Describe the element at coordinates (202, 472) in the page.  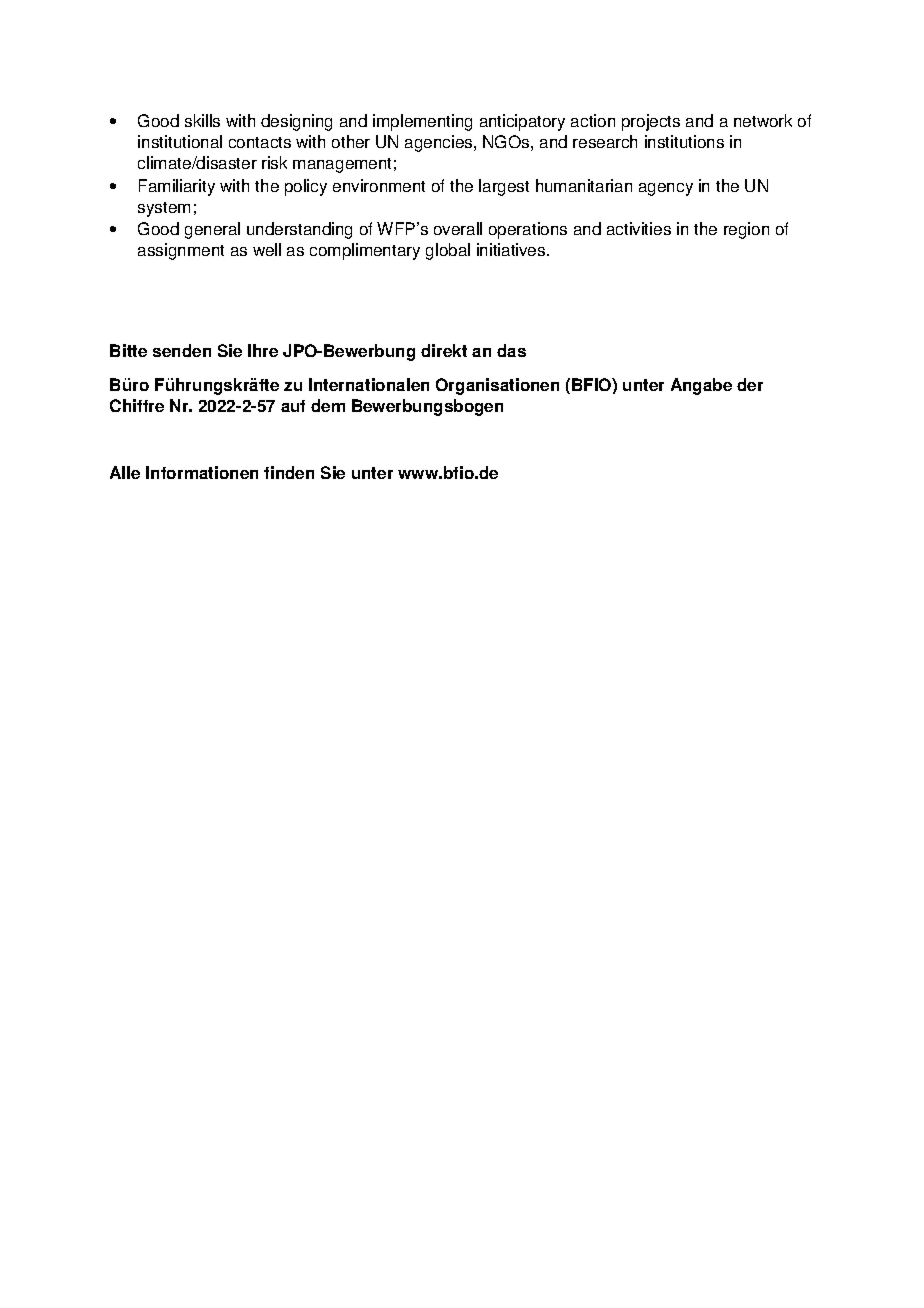
I see `Informationen` at that location.
